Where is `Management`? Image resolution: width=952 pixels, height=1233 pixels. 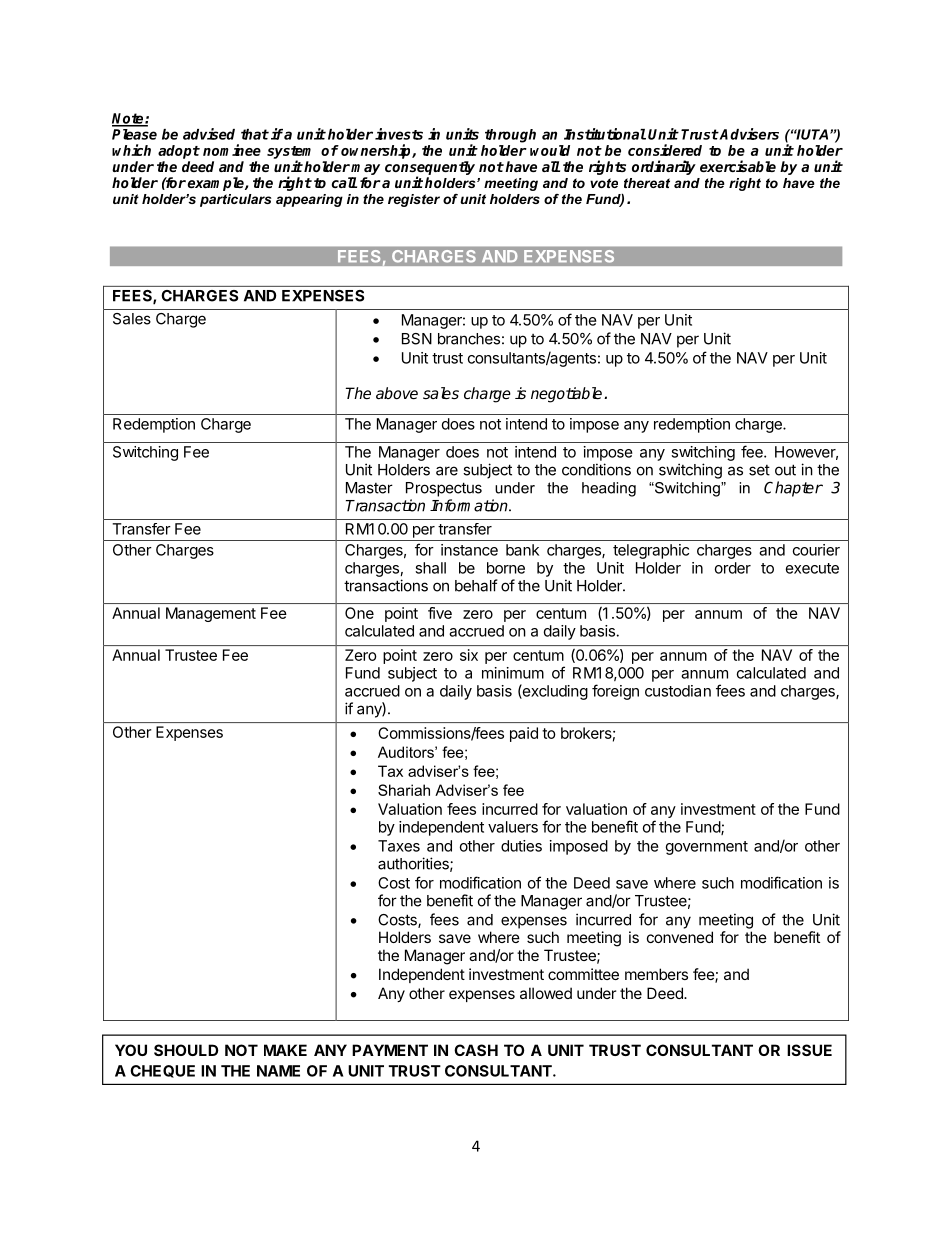
Management is located at coordinates (211, 614).
